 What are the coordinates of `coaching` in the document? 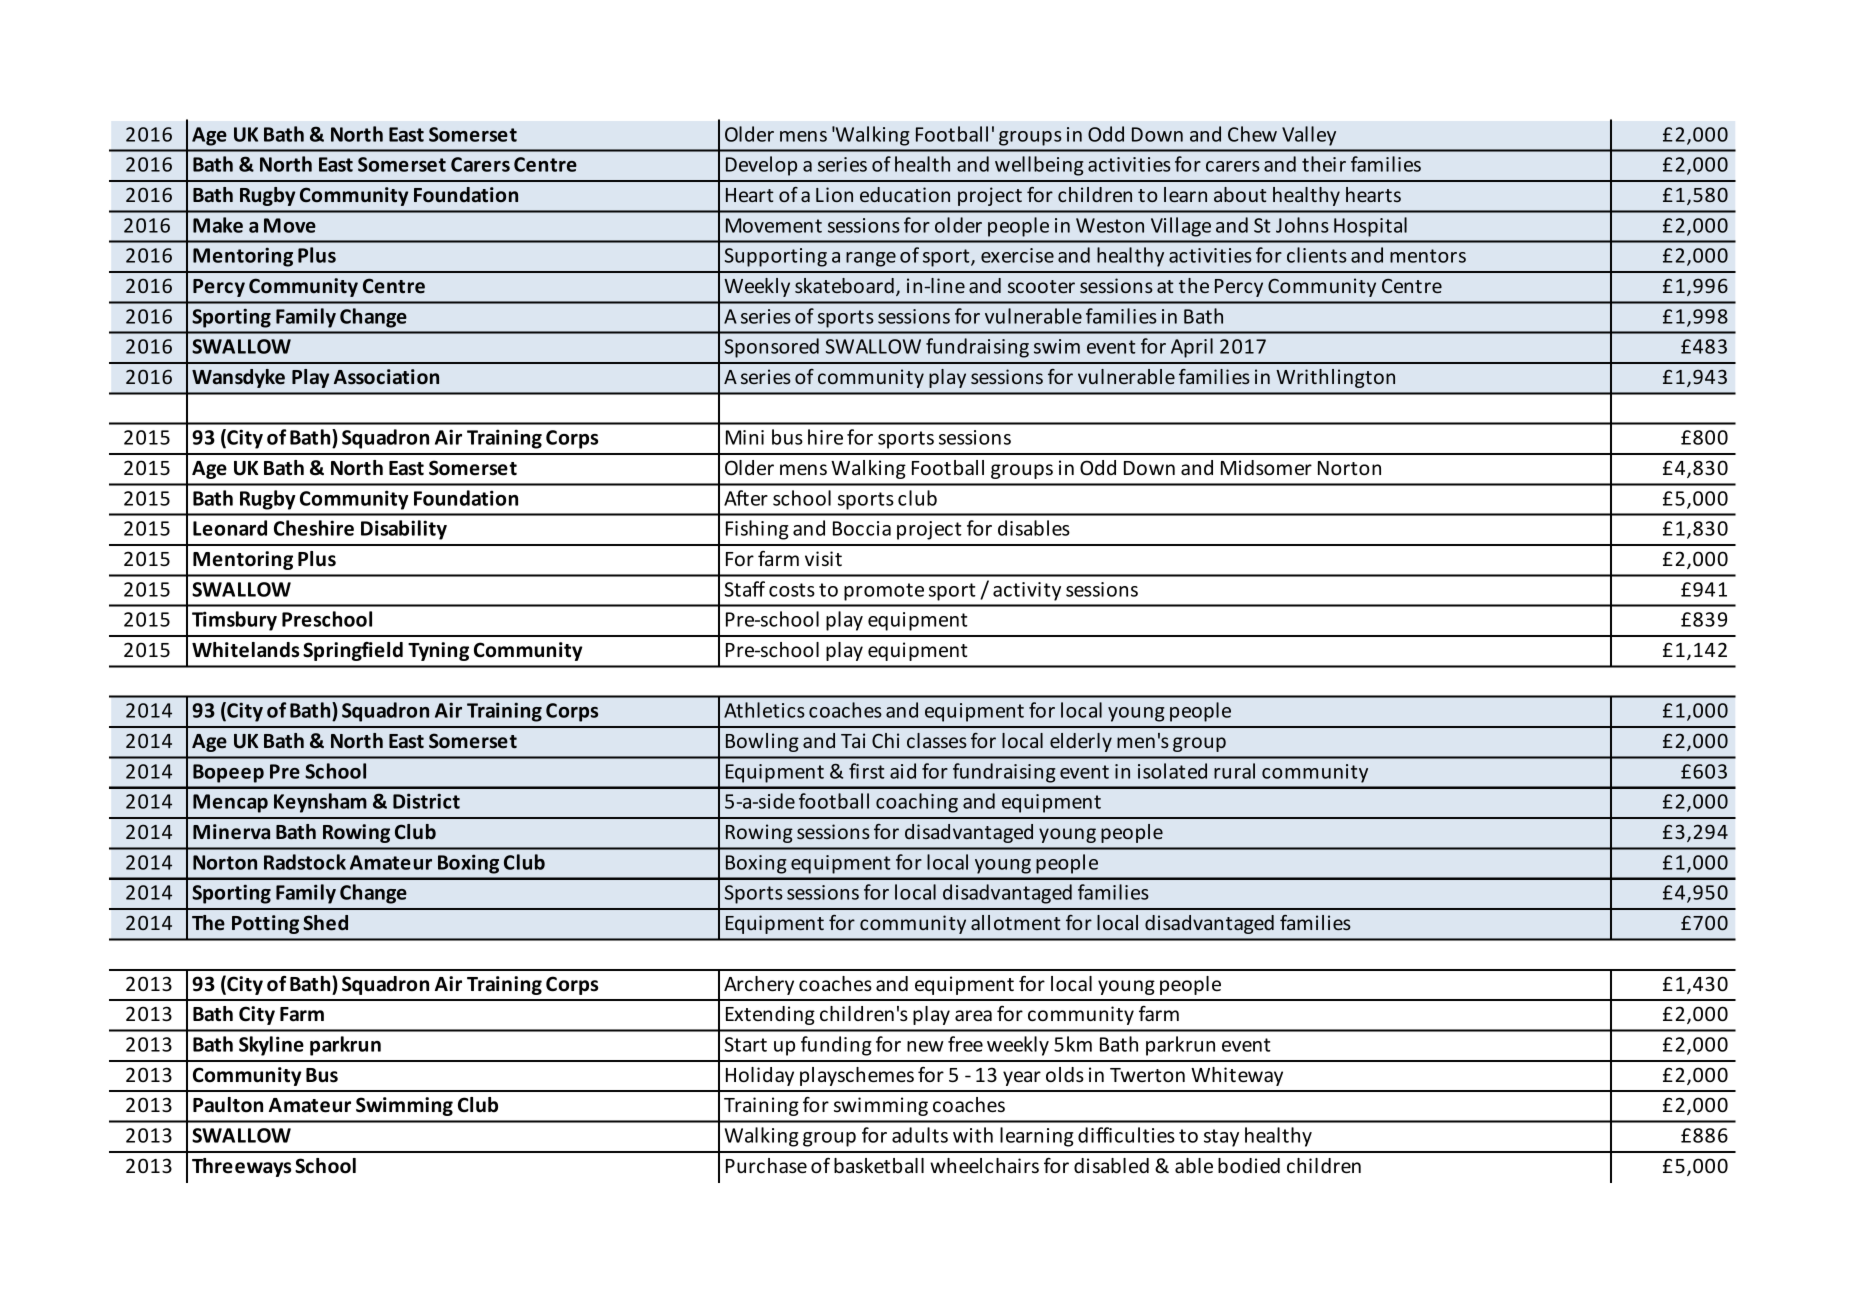 It's located at (917, 803).
